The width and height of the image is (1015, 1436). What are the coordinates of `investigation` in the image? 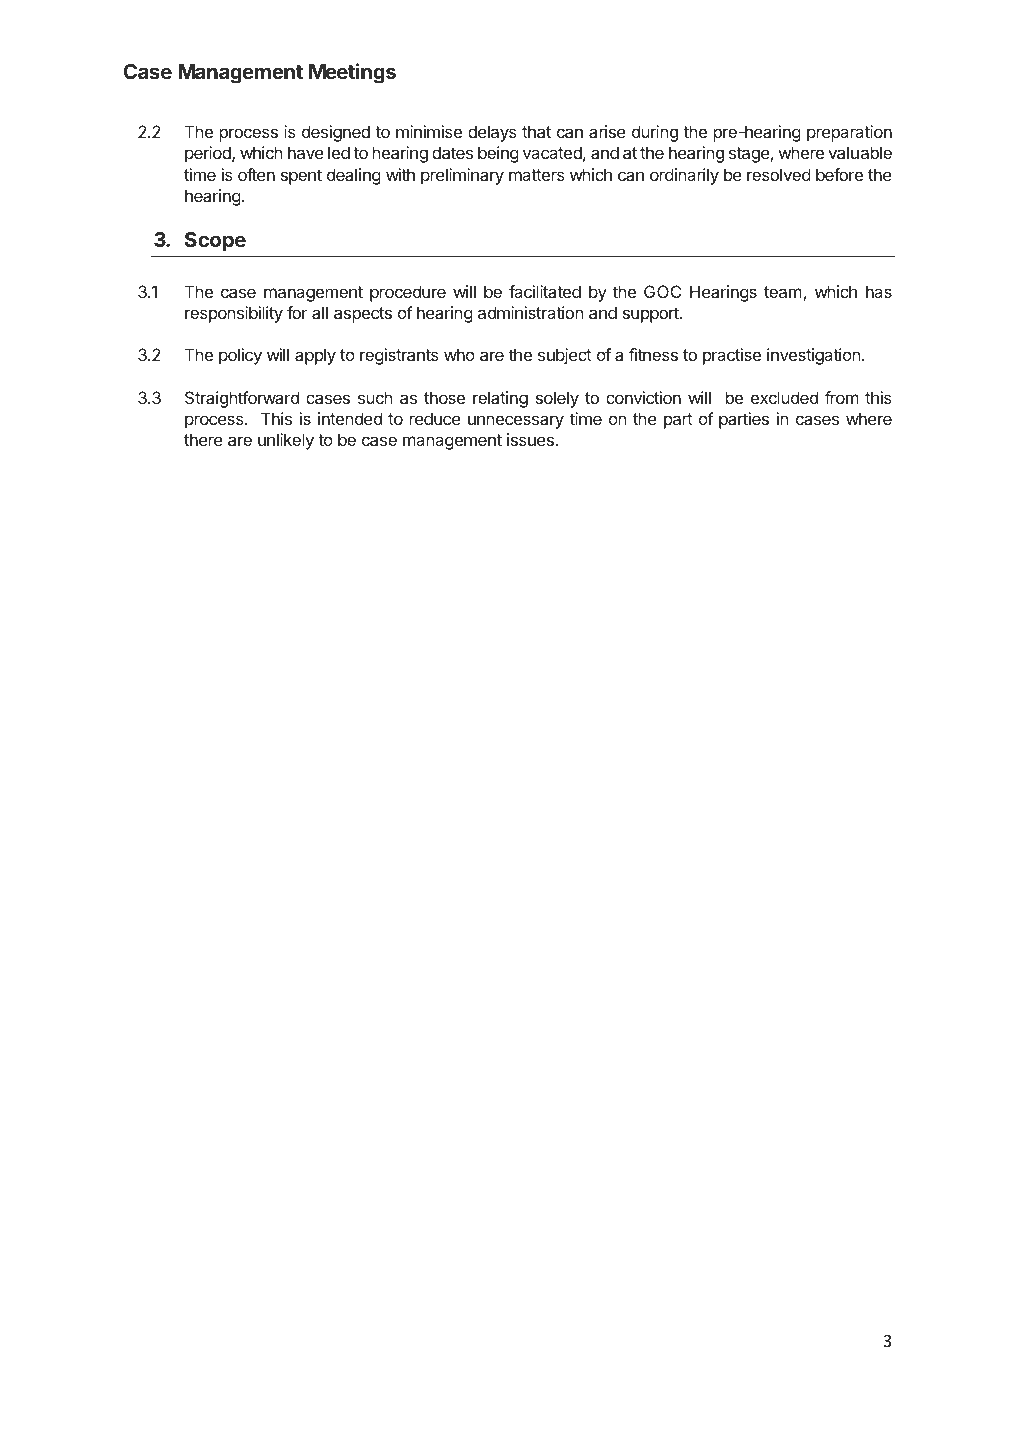 It's located at (814, 356).
